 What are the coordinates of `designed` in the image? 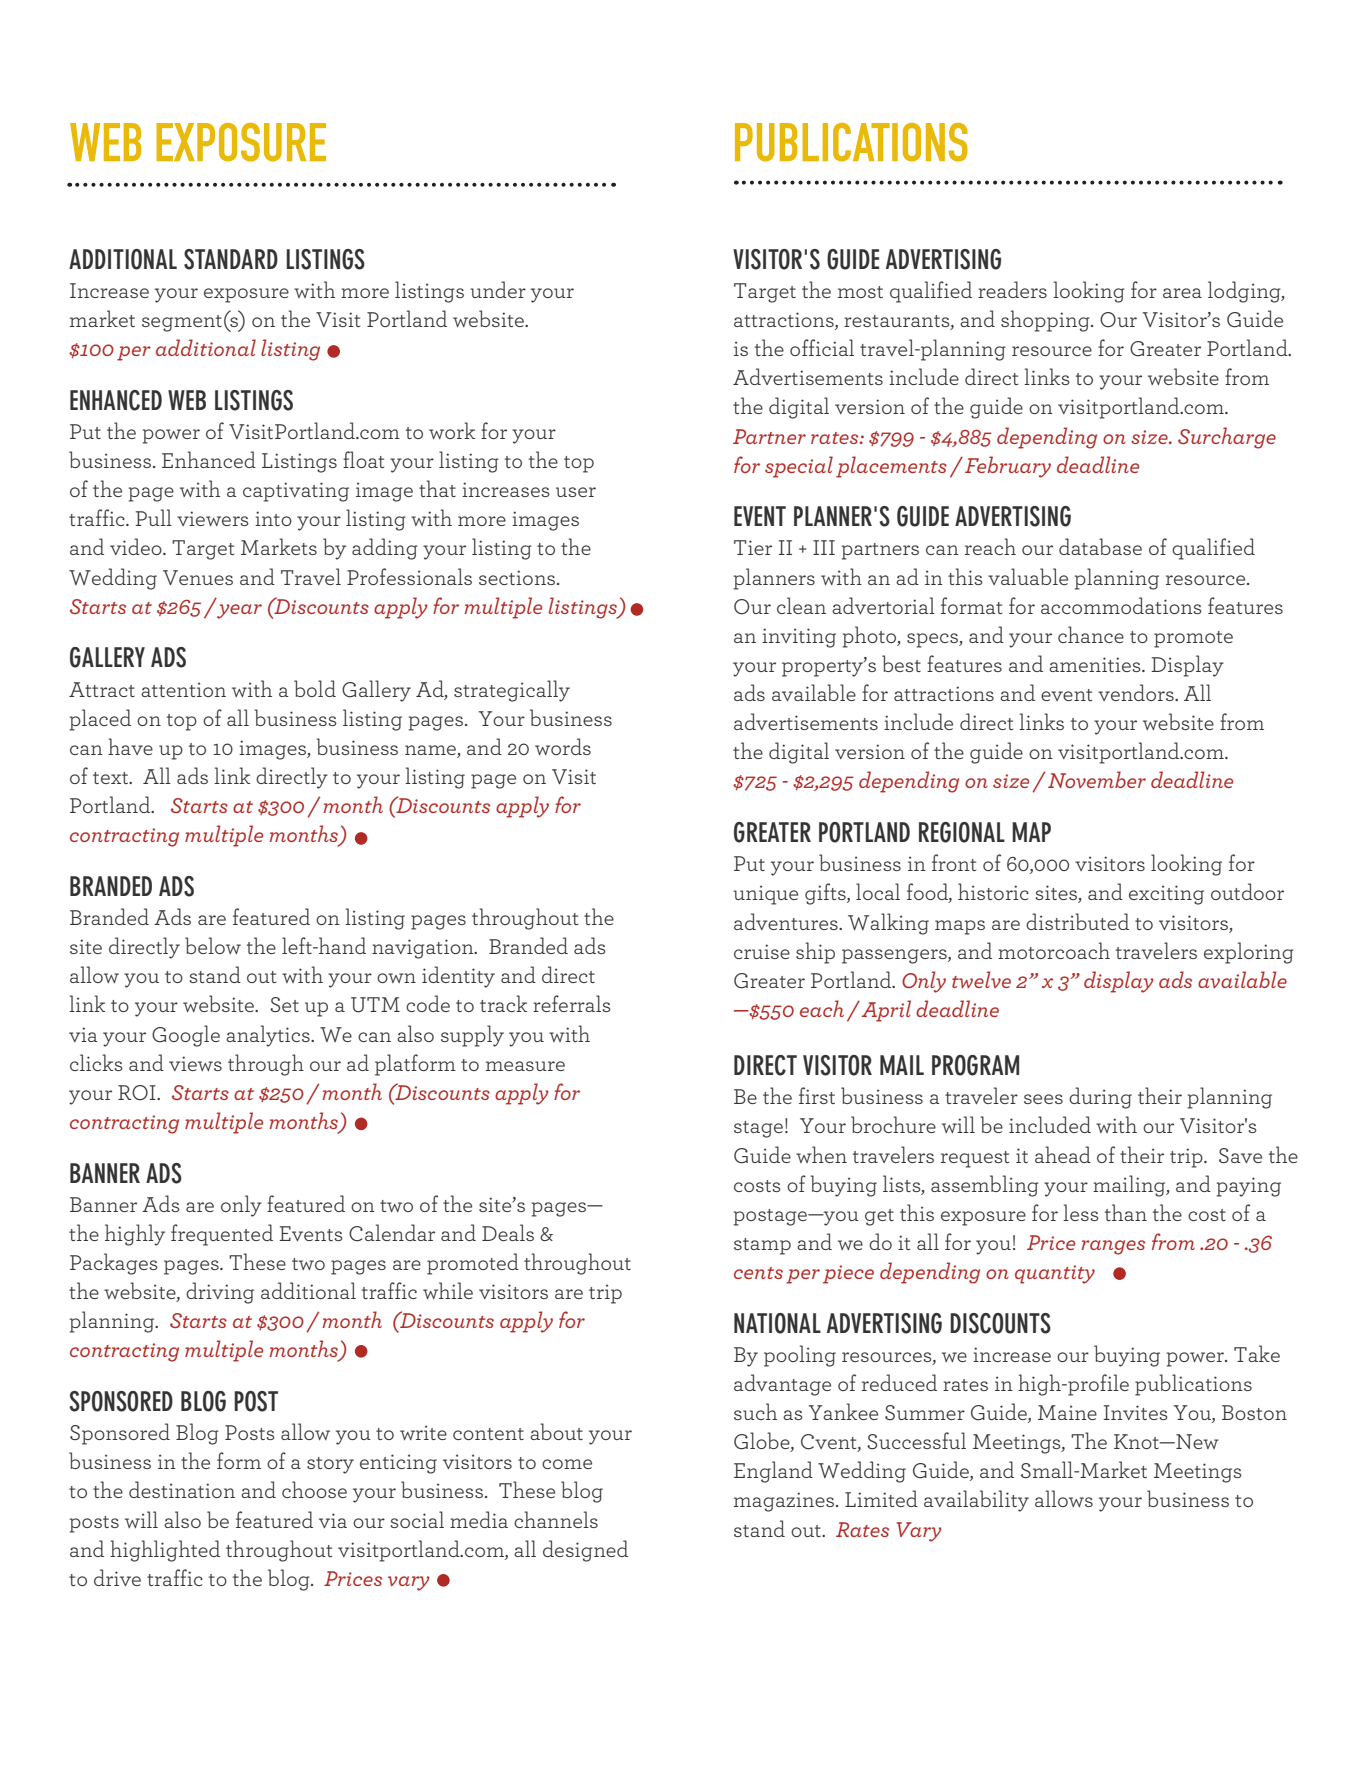 It's located at (585, 1551).
